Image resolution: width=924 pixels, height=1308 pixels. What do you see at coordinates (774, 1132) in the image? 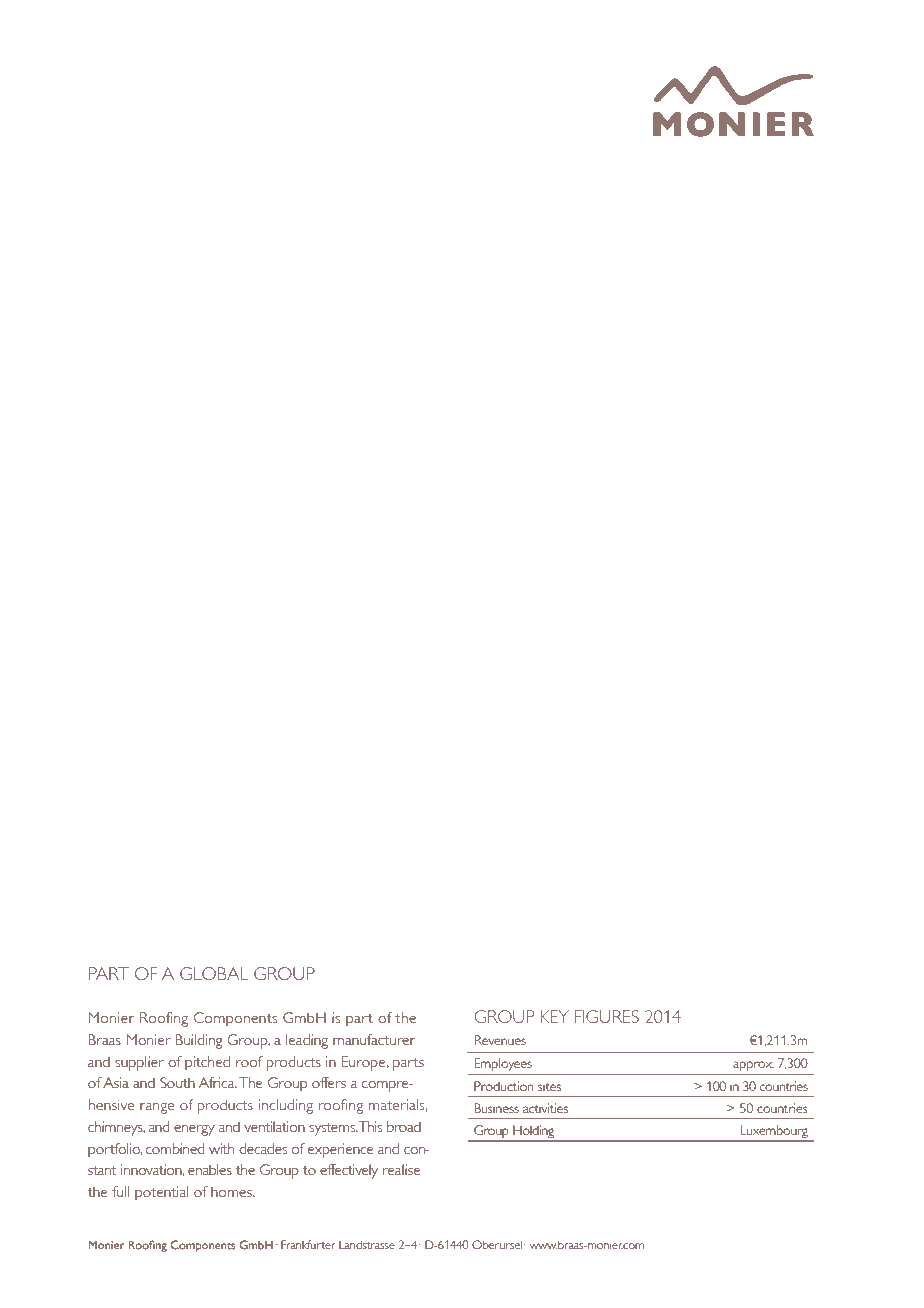
I see `Luxembourg` at bounding box center [774, 1132].
